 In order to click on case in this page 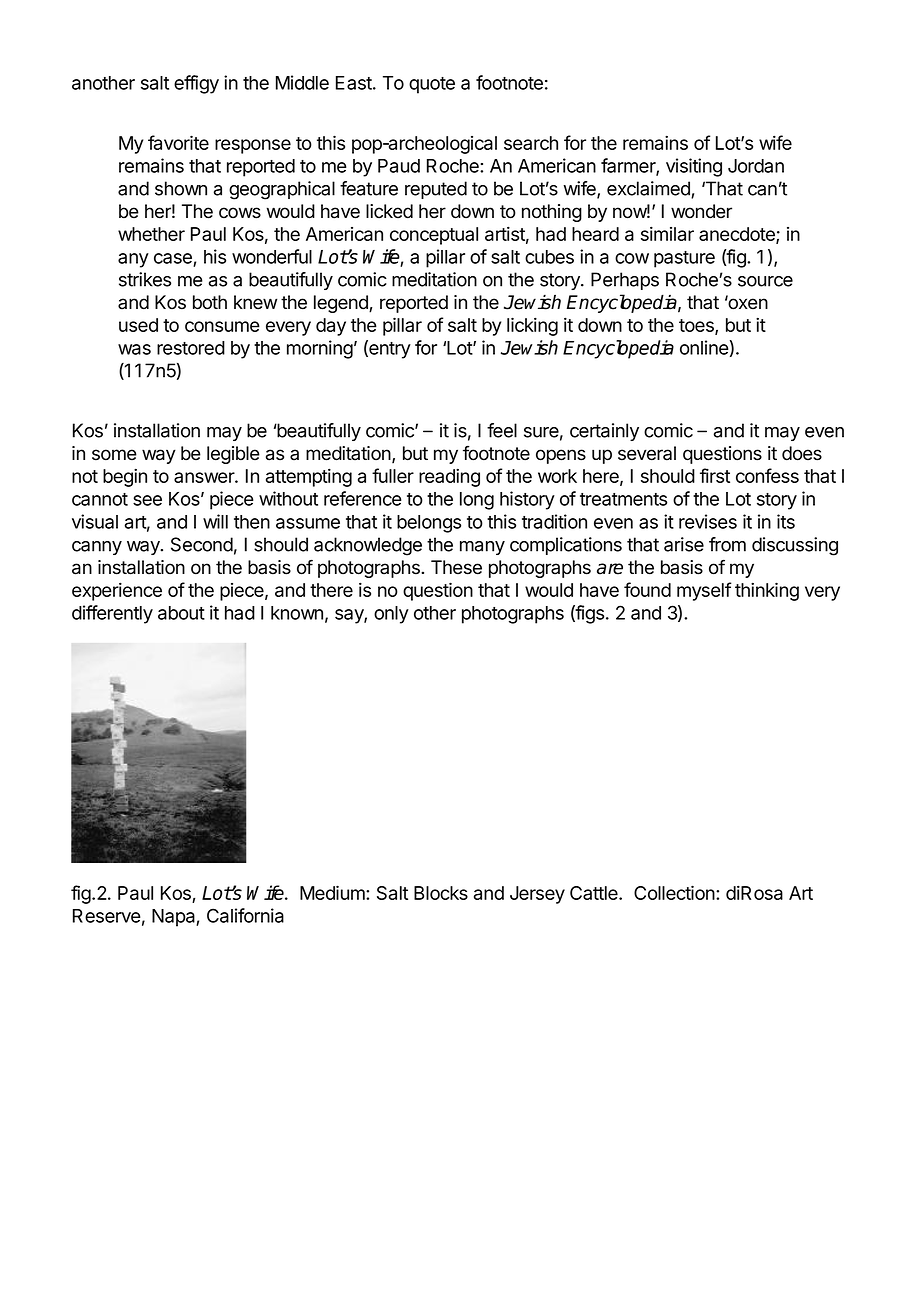, I will do `click(173, 258)`.
